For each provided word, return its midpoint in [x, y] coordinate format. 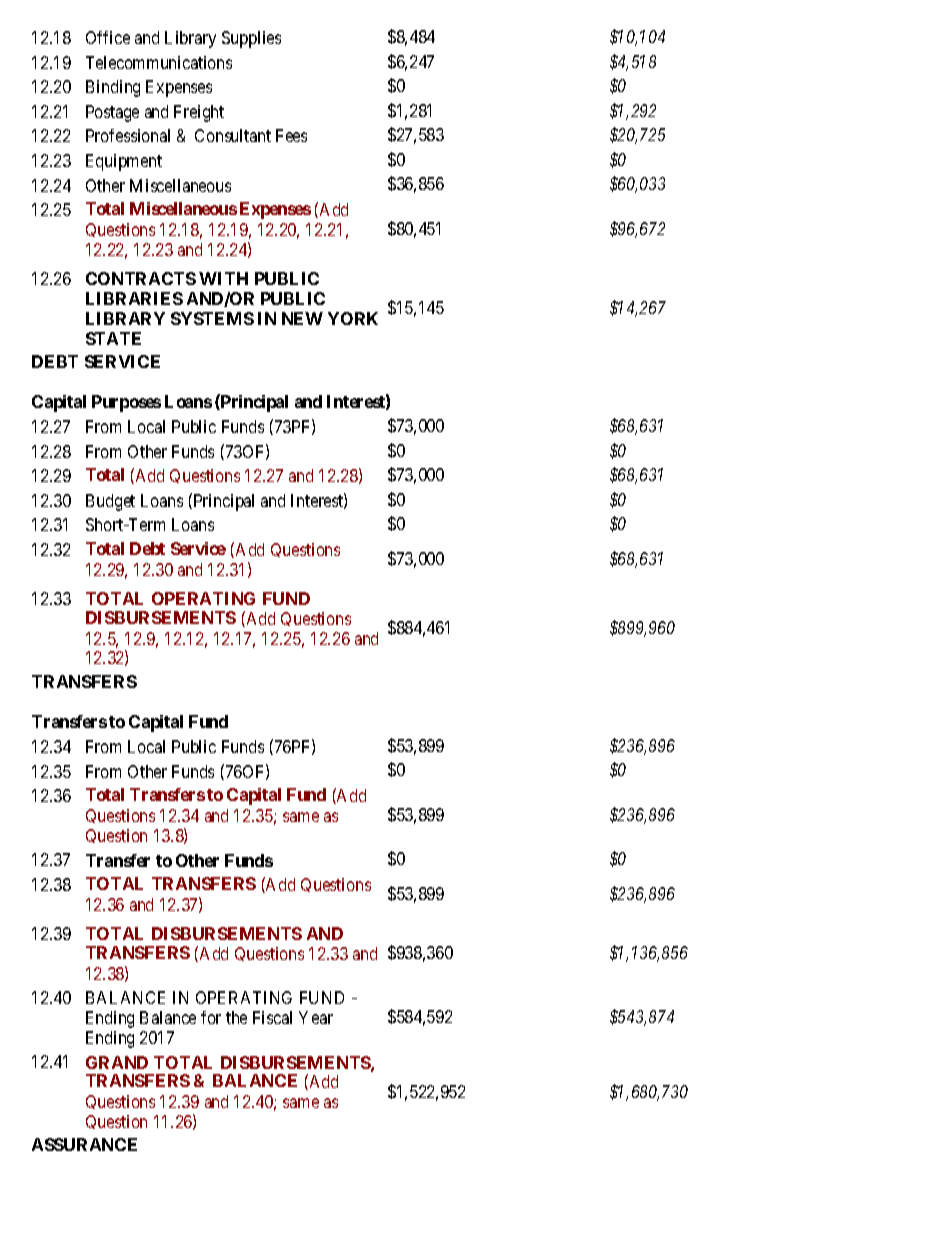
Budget [110, 502]
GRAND [117, 1062]
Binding [113, 88]
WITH [223, 278]
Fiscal [272, 1017]
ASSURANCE [84, 1144]
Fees [291, 135]
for [211, 1017]
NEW [302, 318]
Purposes [126, 403]
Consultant [233, 135]
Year [316, 1017]
